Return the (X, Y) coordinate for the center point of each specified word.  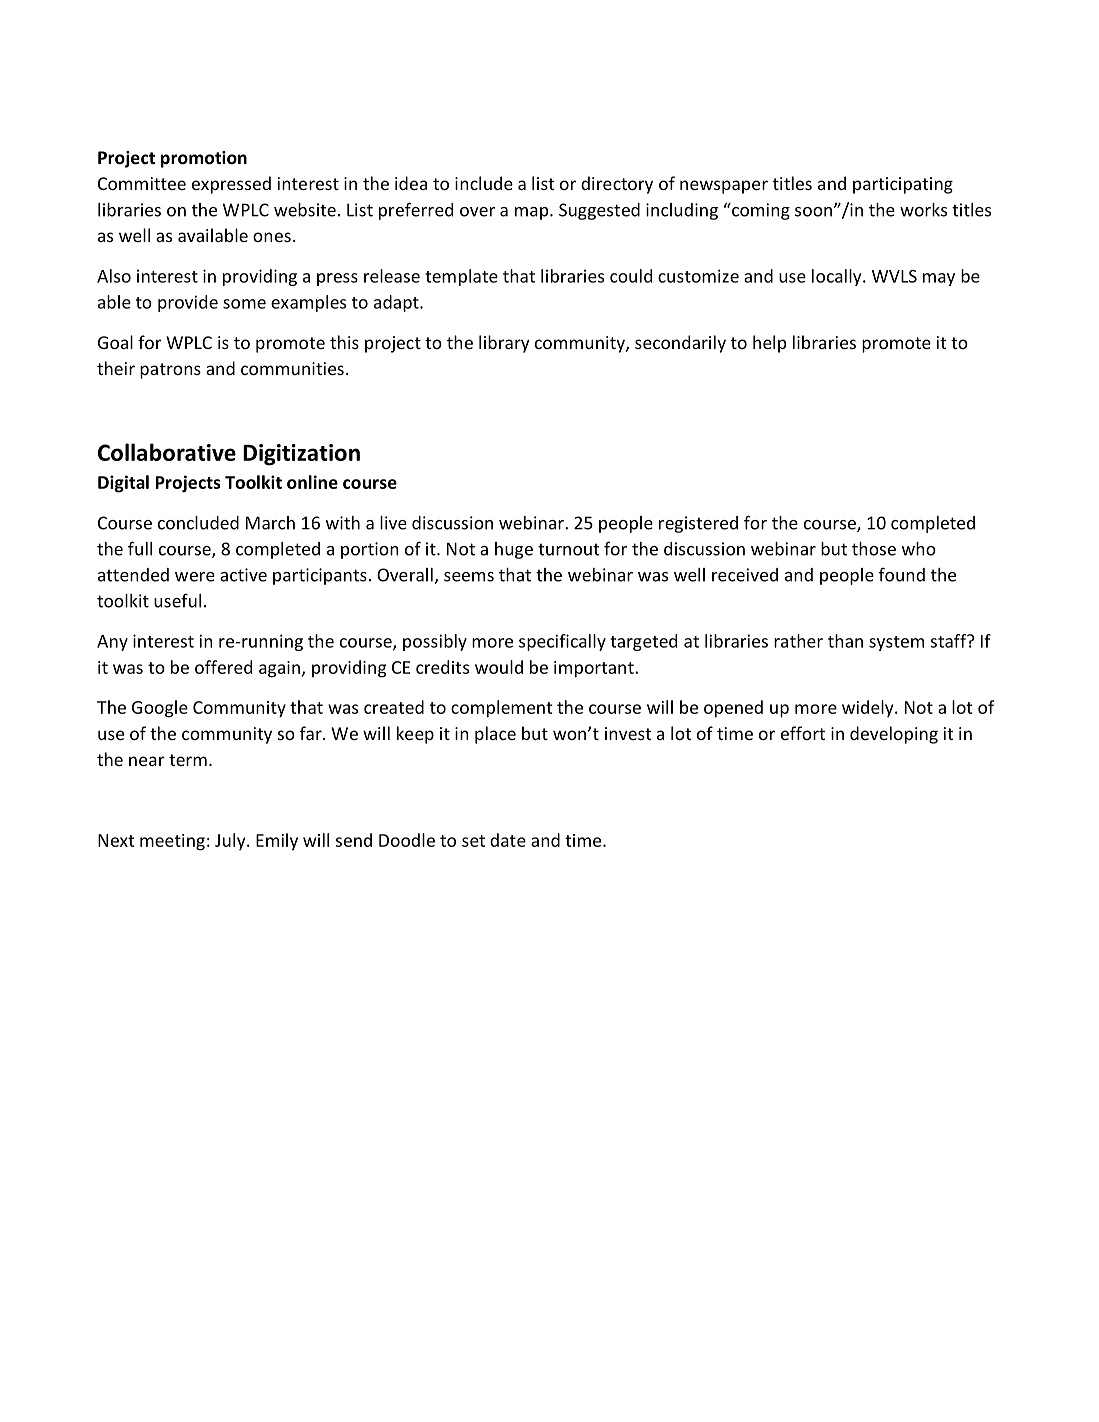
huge (514, 550)
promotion (204, 159)
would (499, 667)
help (769, 344)
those (874, 549)
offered (223, 667)
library (504, 344)
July (231, 841)
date (508, 840)
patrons (170, 371)
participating (903, 185)
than (845, 641)
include (484, 183)
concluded (198, 523)
